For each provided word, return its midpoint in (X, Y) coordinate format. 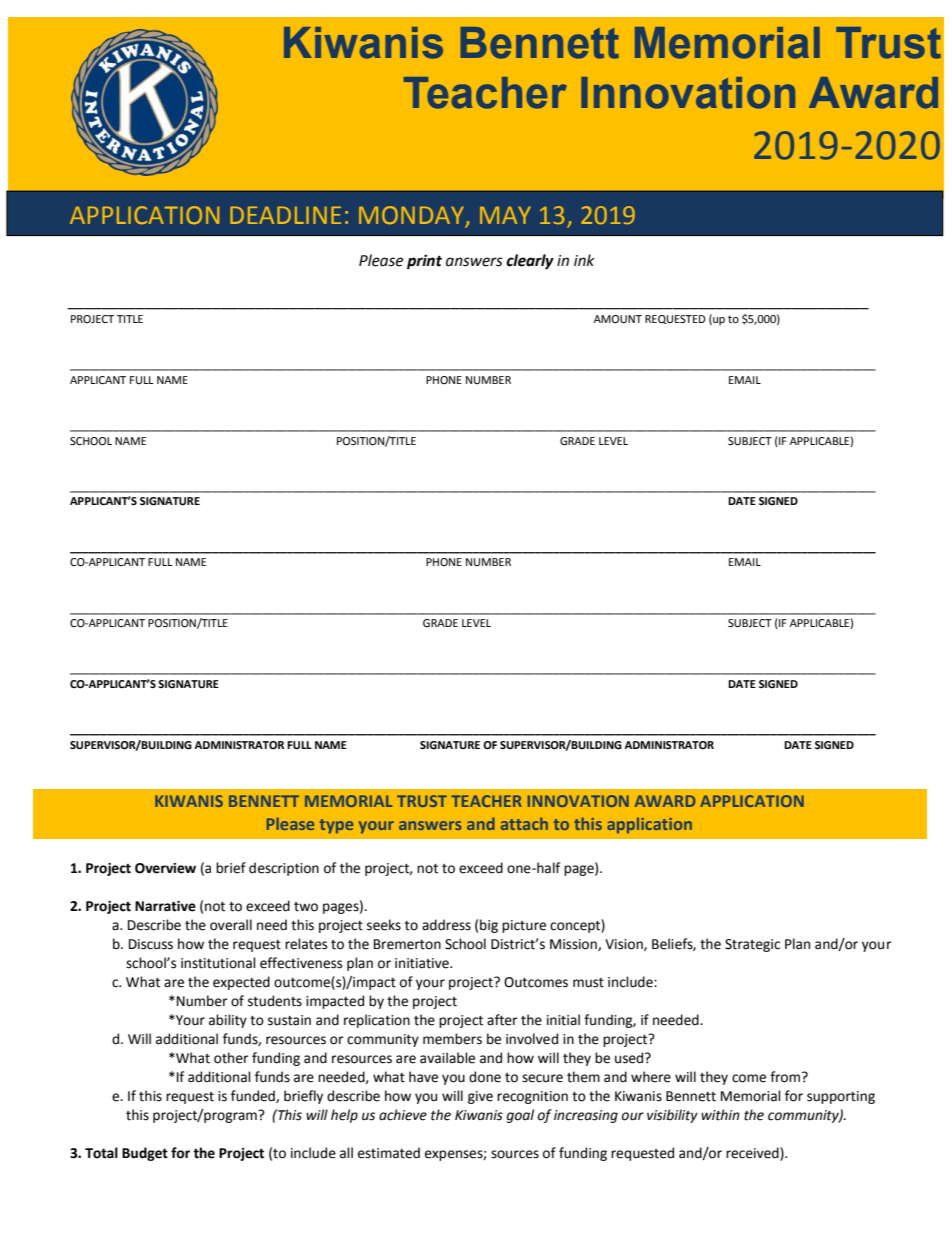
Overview (165, 868)
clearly (530, 262)
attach (524, 823)
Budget (145, 1154)
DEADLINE (285, 215)
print (424, 262)
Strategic (752, 945)
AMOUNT (618, 319)
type (336, 826)
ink (584, 260)
